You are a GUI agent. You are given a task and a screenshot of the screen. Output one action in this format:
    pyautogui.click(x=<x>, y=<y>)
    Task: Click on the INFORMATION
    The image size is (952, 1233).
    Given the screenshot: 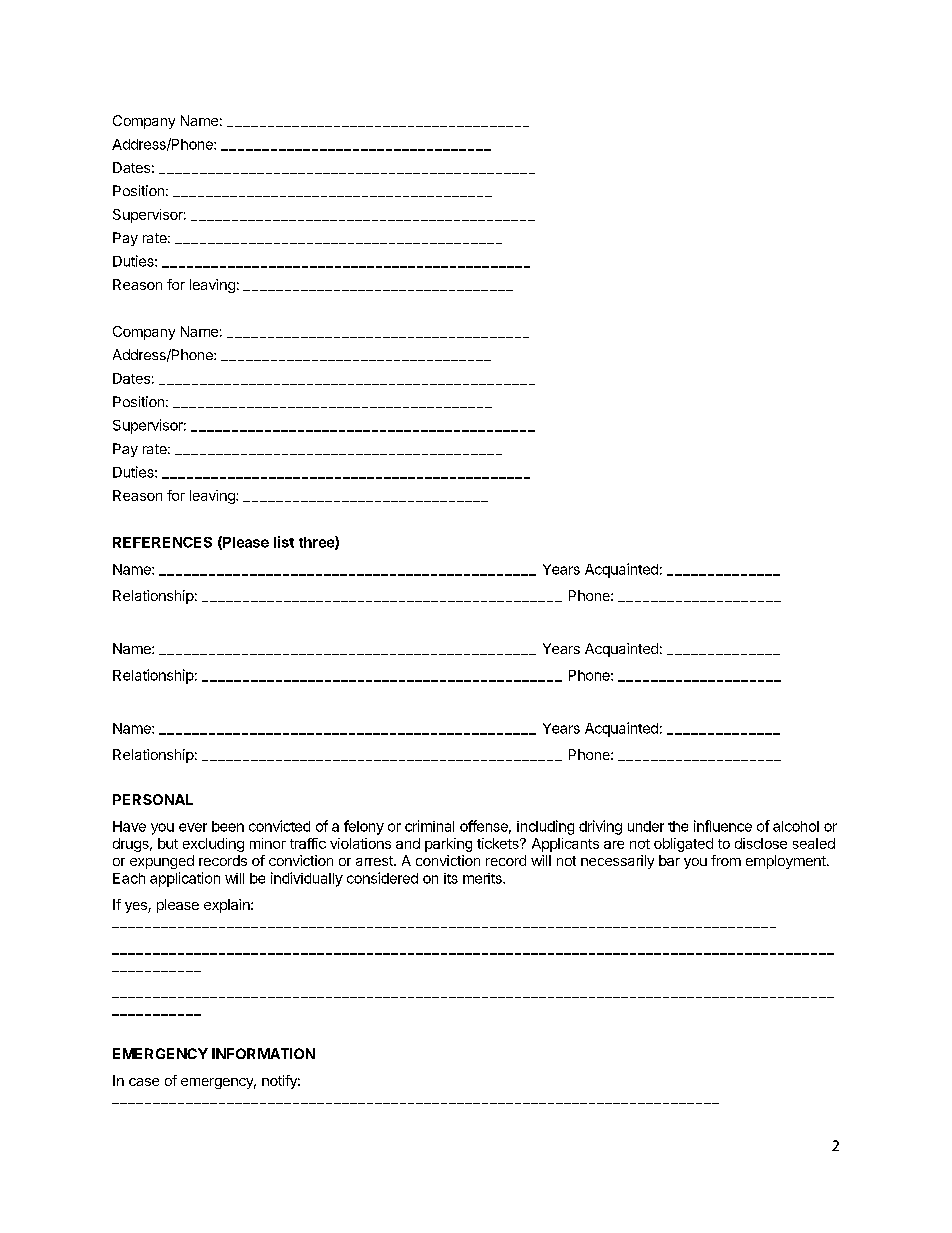 What is the action you would take?
    pyautogui.click(x=263, y=1053)
